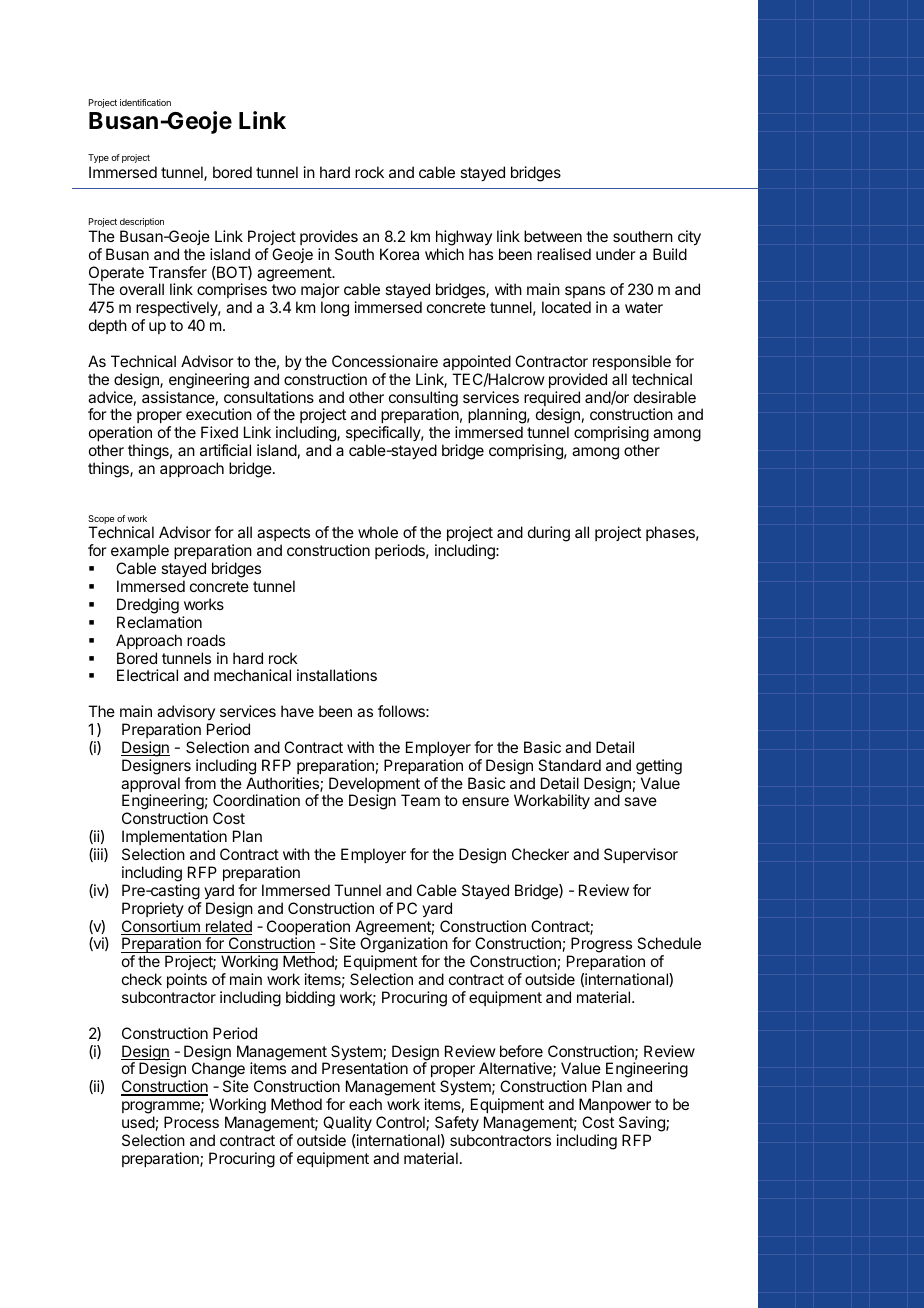  Describe the element at coordinates (600, 946) in the document. I see `Progress` at that location.
